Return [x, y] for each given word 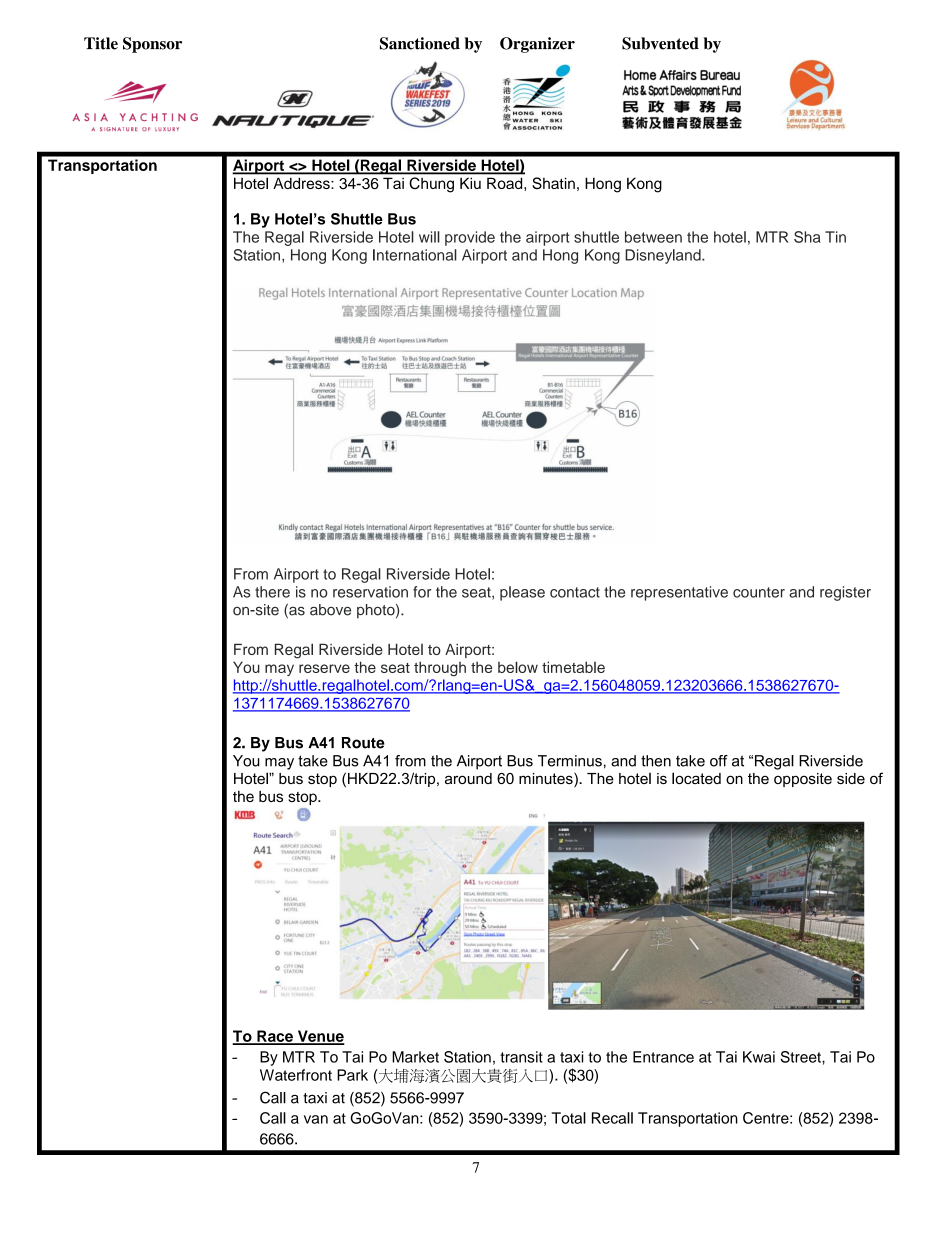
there [272, 592]
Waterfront [296, 1075]
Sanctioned [420, 43]
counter [759, 592]
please [522, 593]
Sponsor [152, 45]
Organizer [537, 45]
